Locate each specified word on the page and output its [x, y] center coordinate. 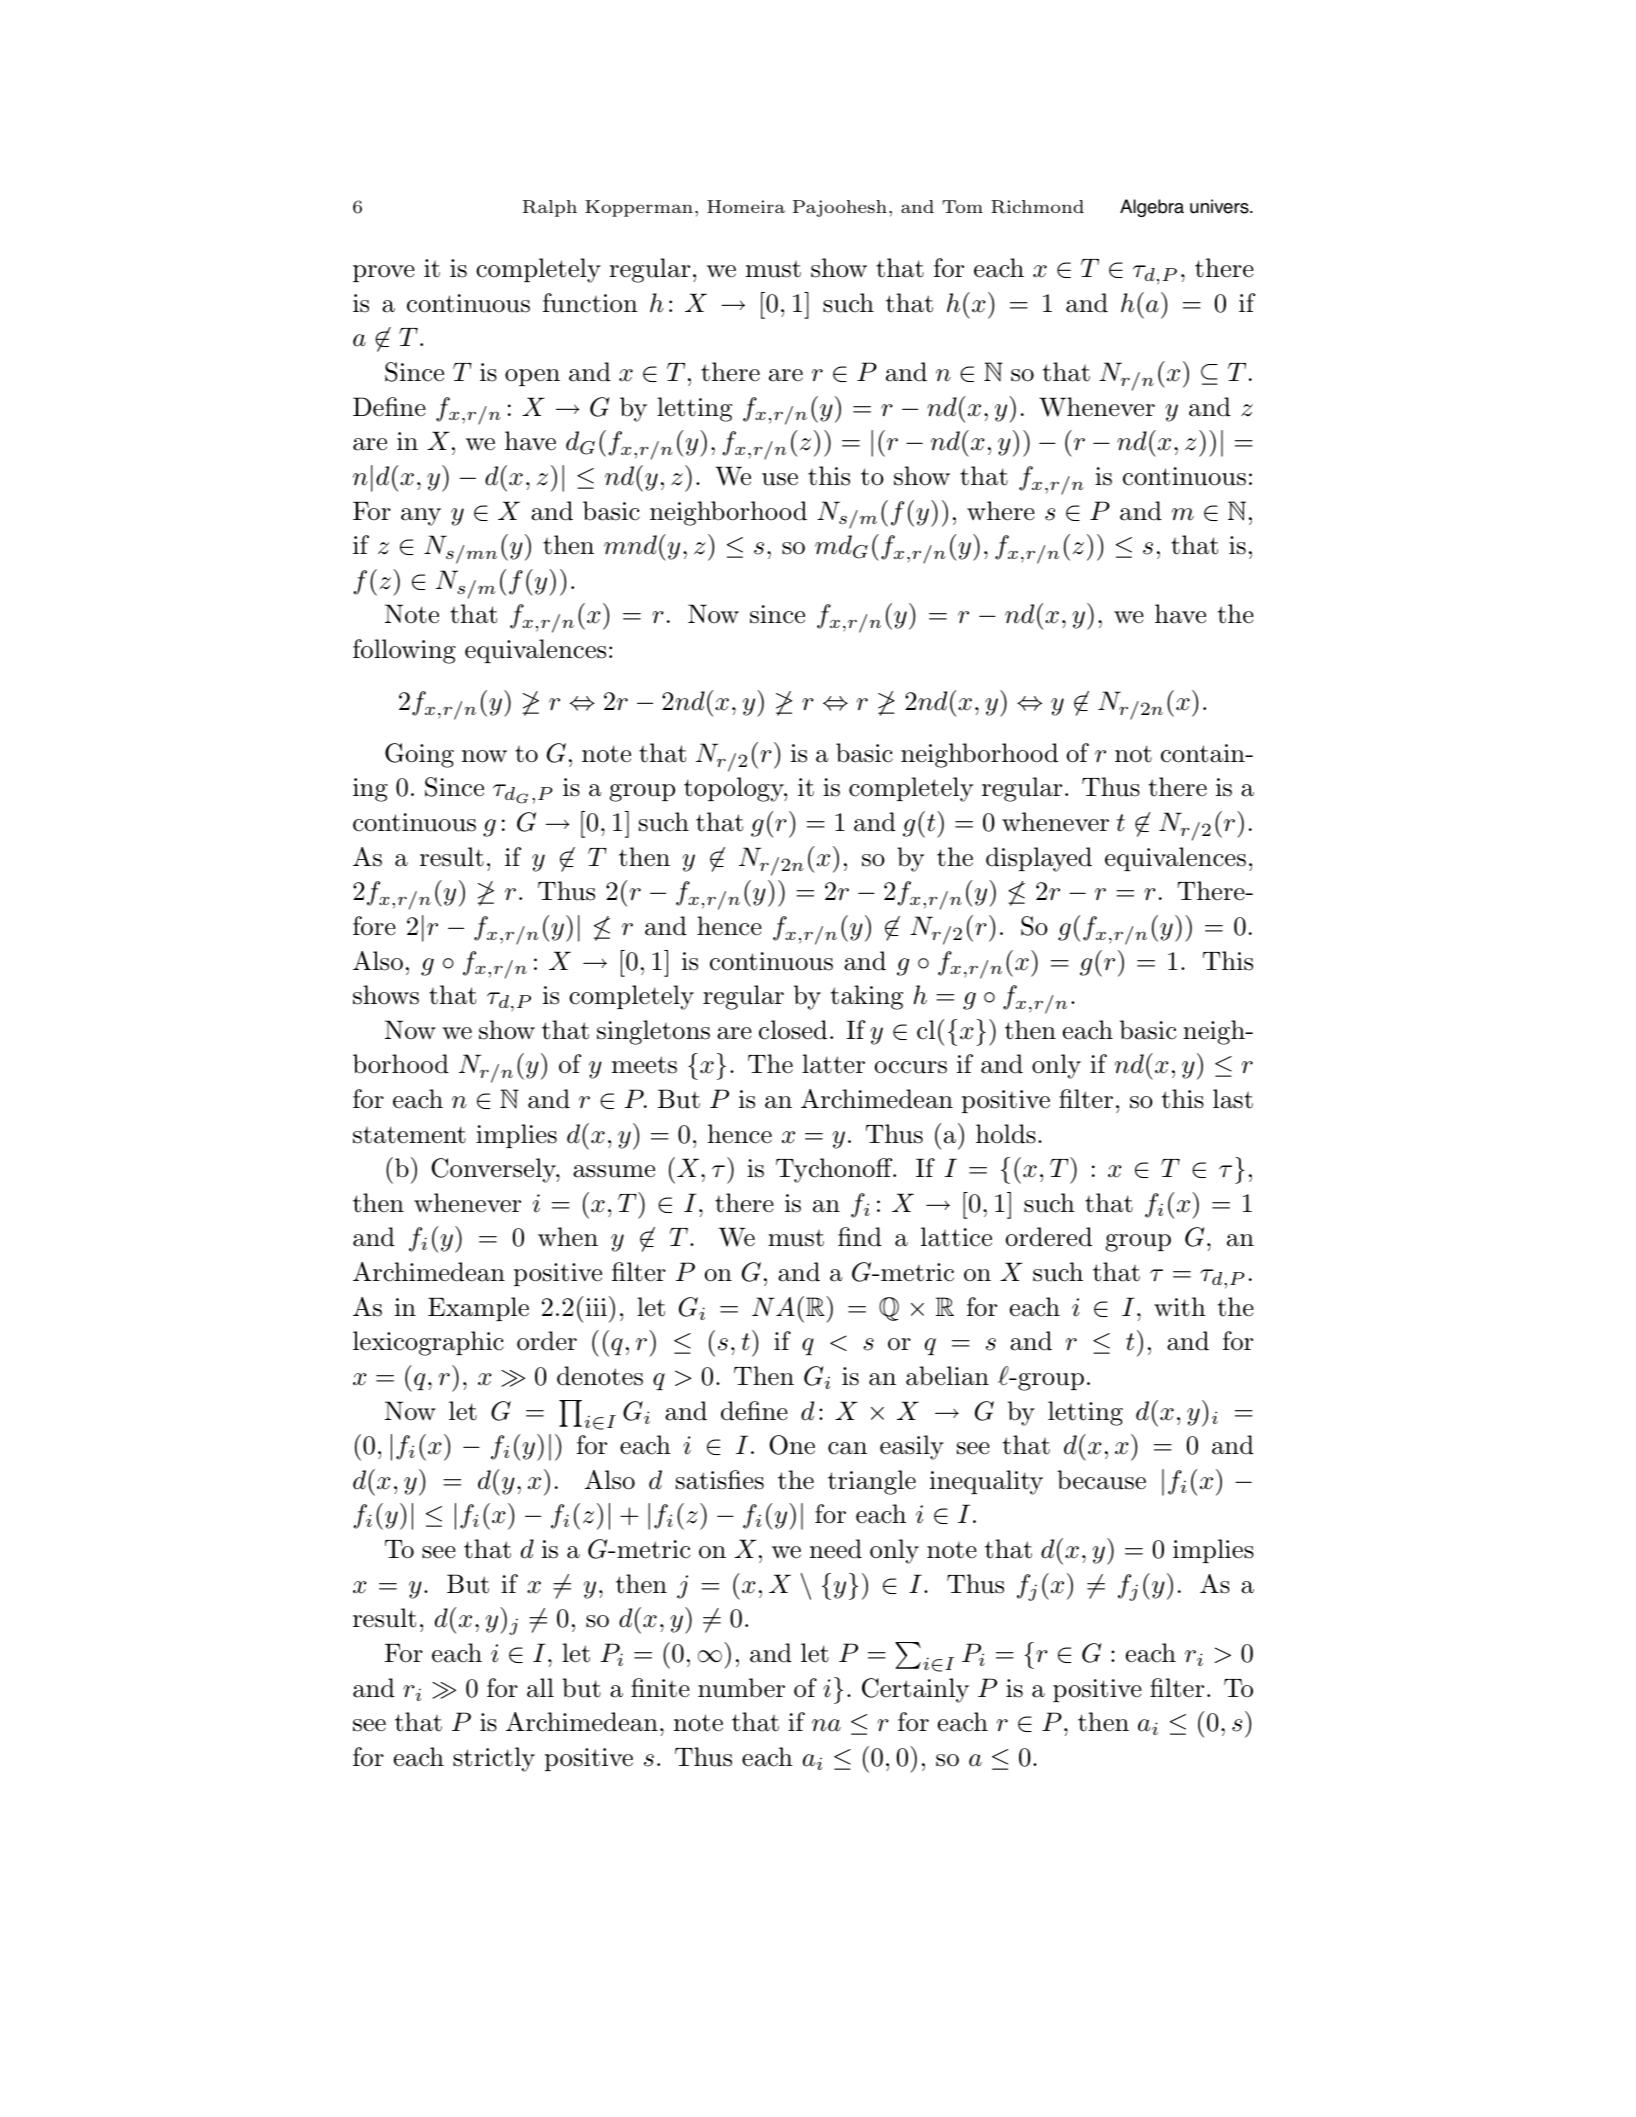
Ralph [550, 208]
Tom [962, 206]
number [741, 1688]
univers [1220, 206]
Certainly [915, 1690]
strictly [494, 1759]
